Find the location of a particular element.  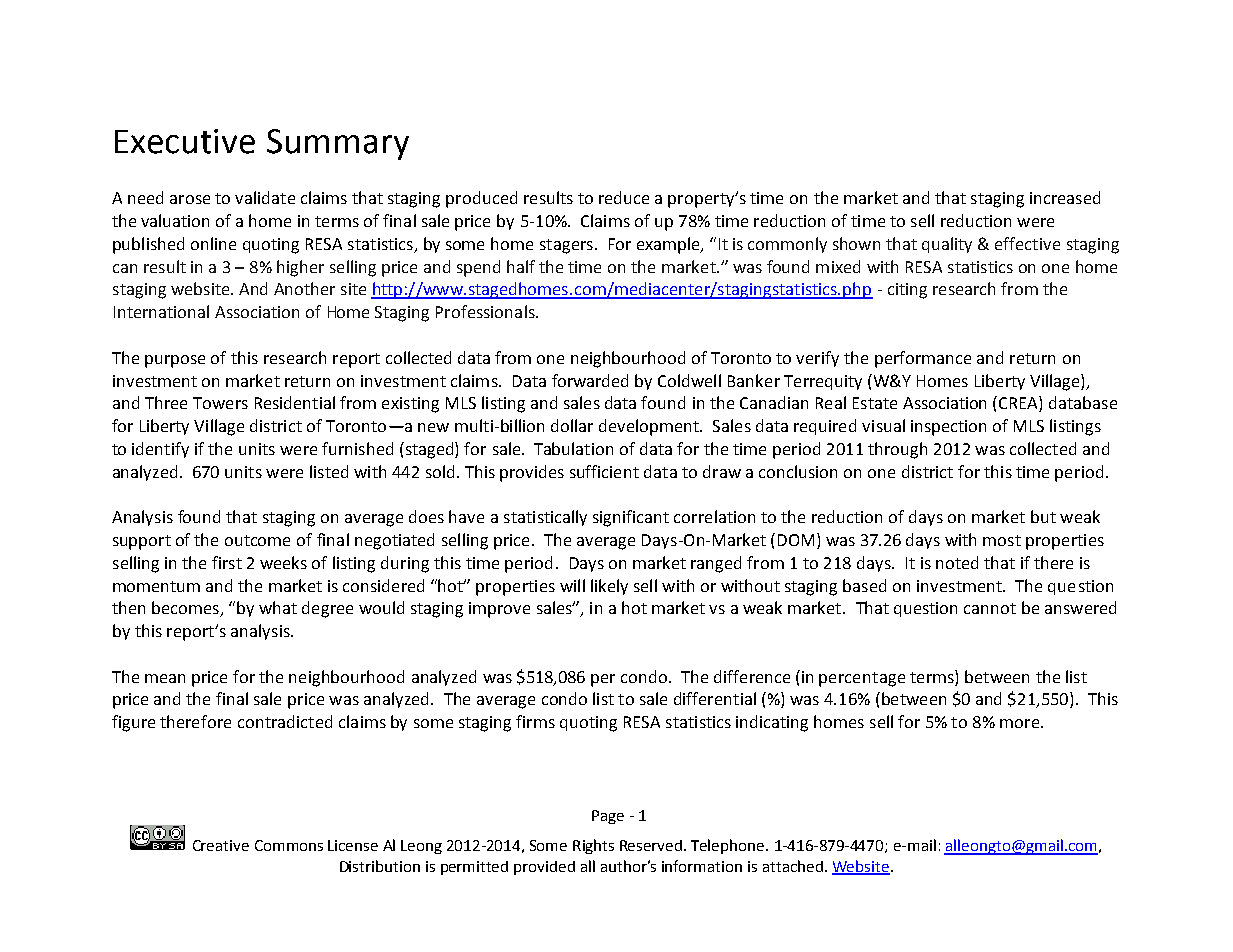

quality is located at coordinates (947, 245).
